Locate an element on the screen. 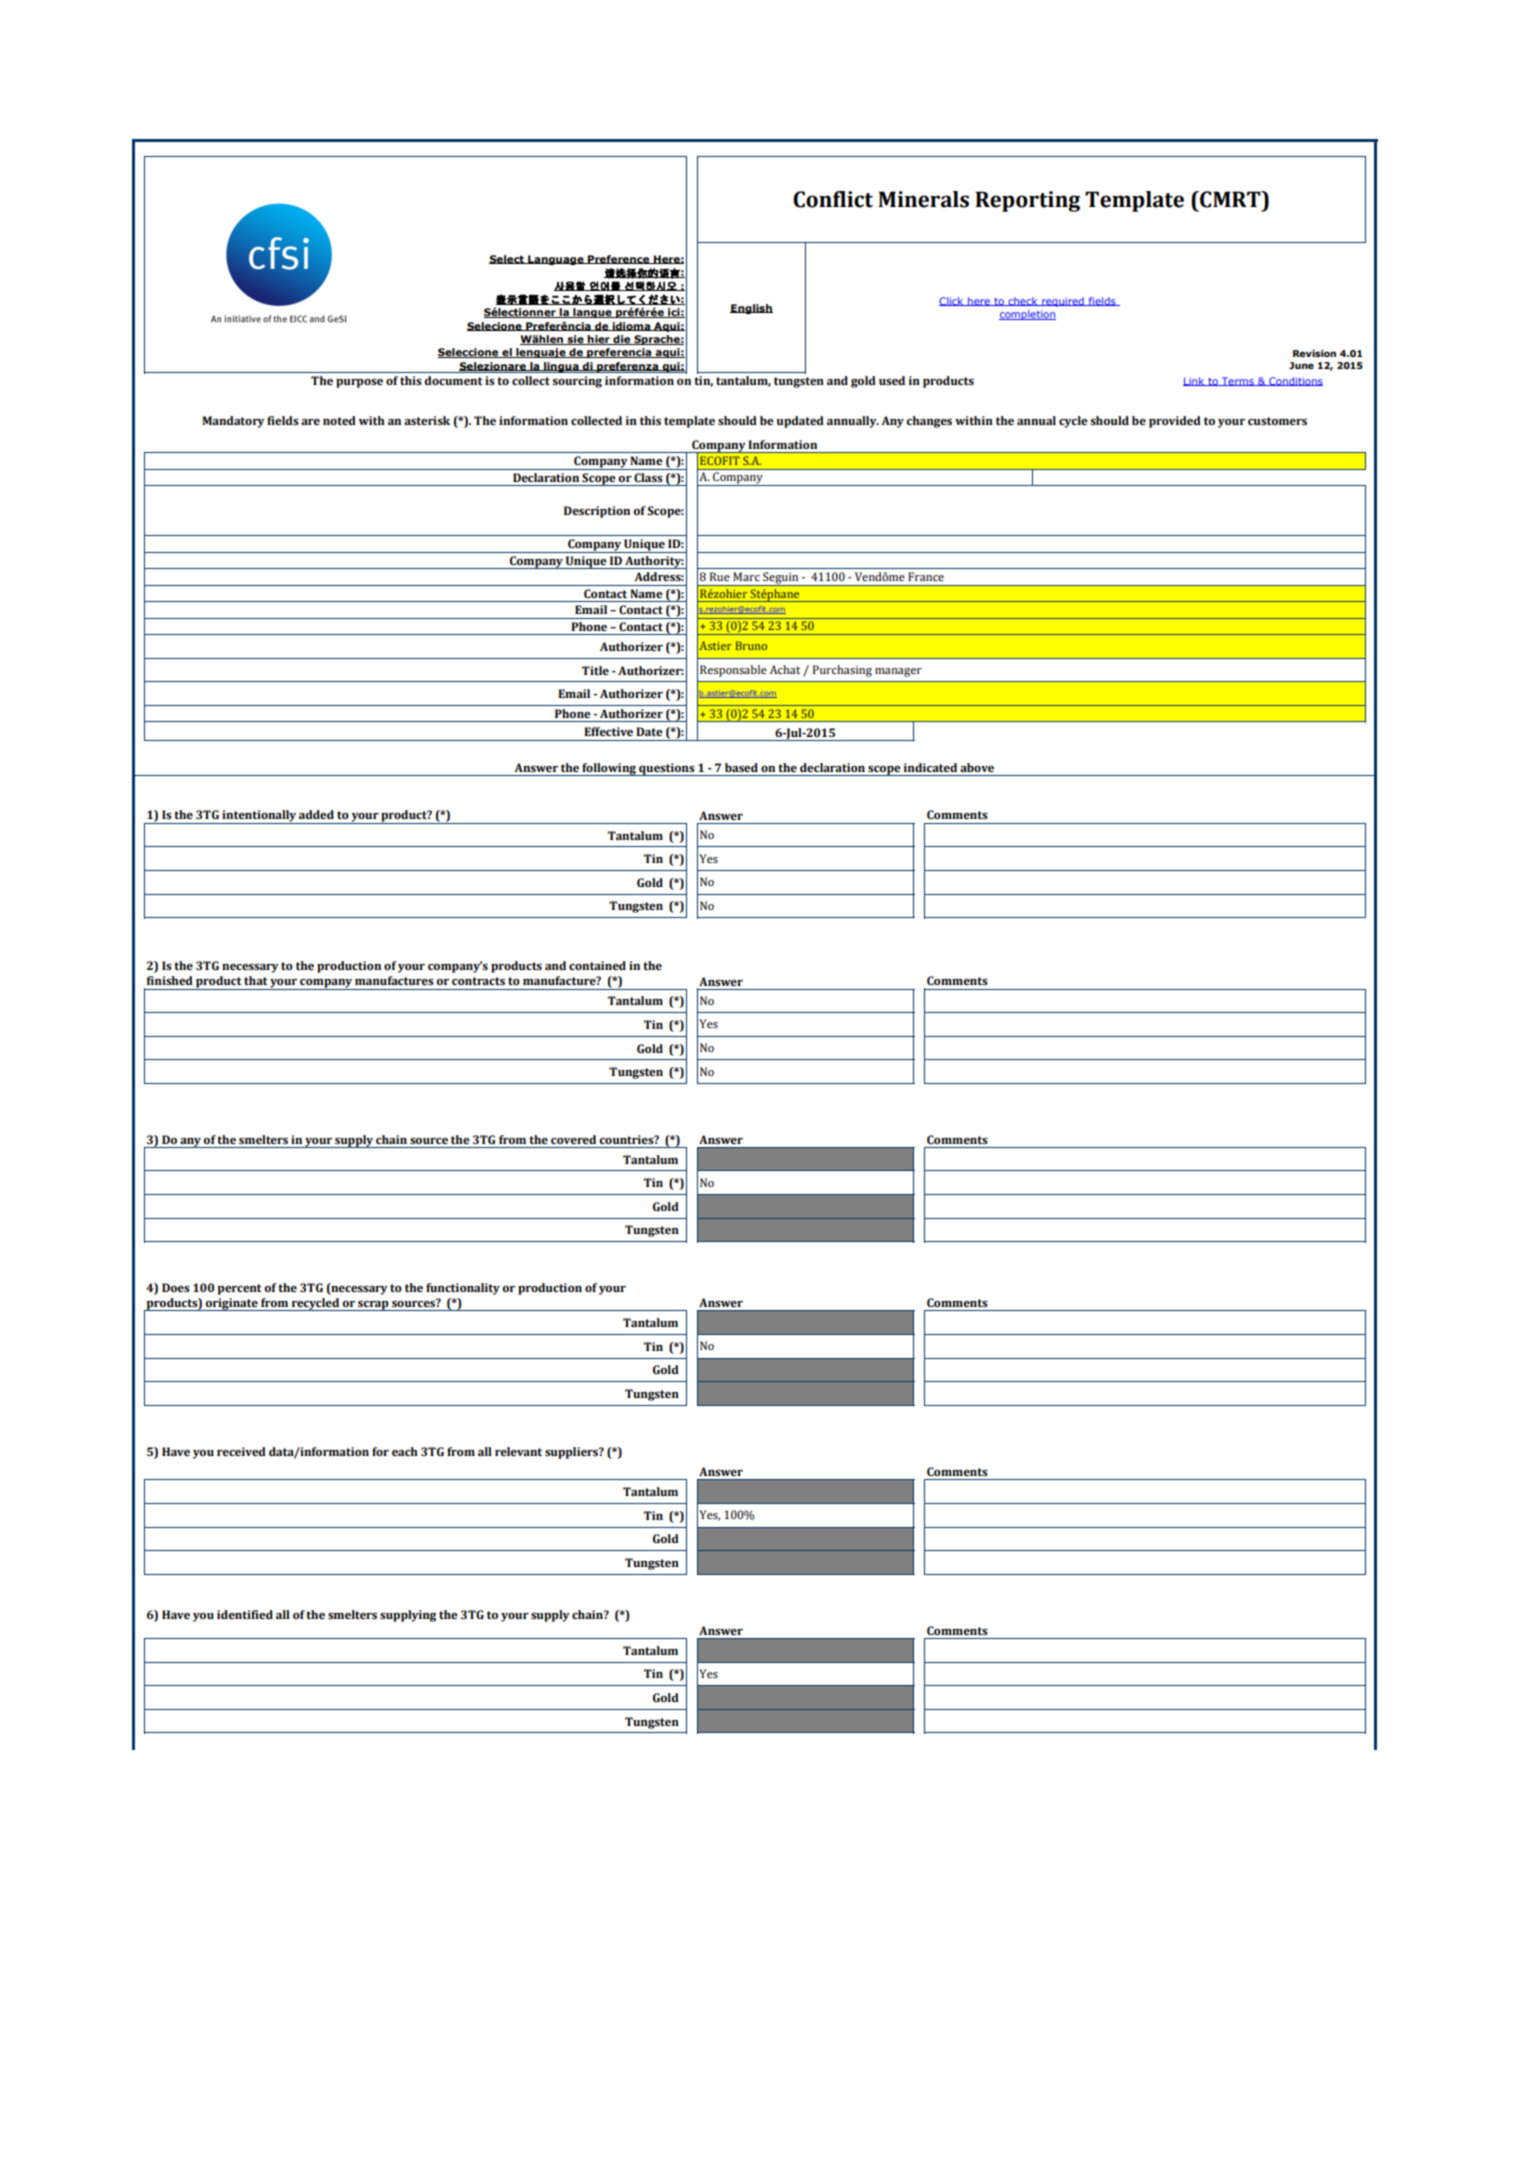 The width and height of the screenshot is (1539, 2178). above is located at coordinates (977, 767).
